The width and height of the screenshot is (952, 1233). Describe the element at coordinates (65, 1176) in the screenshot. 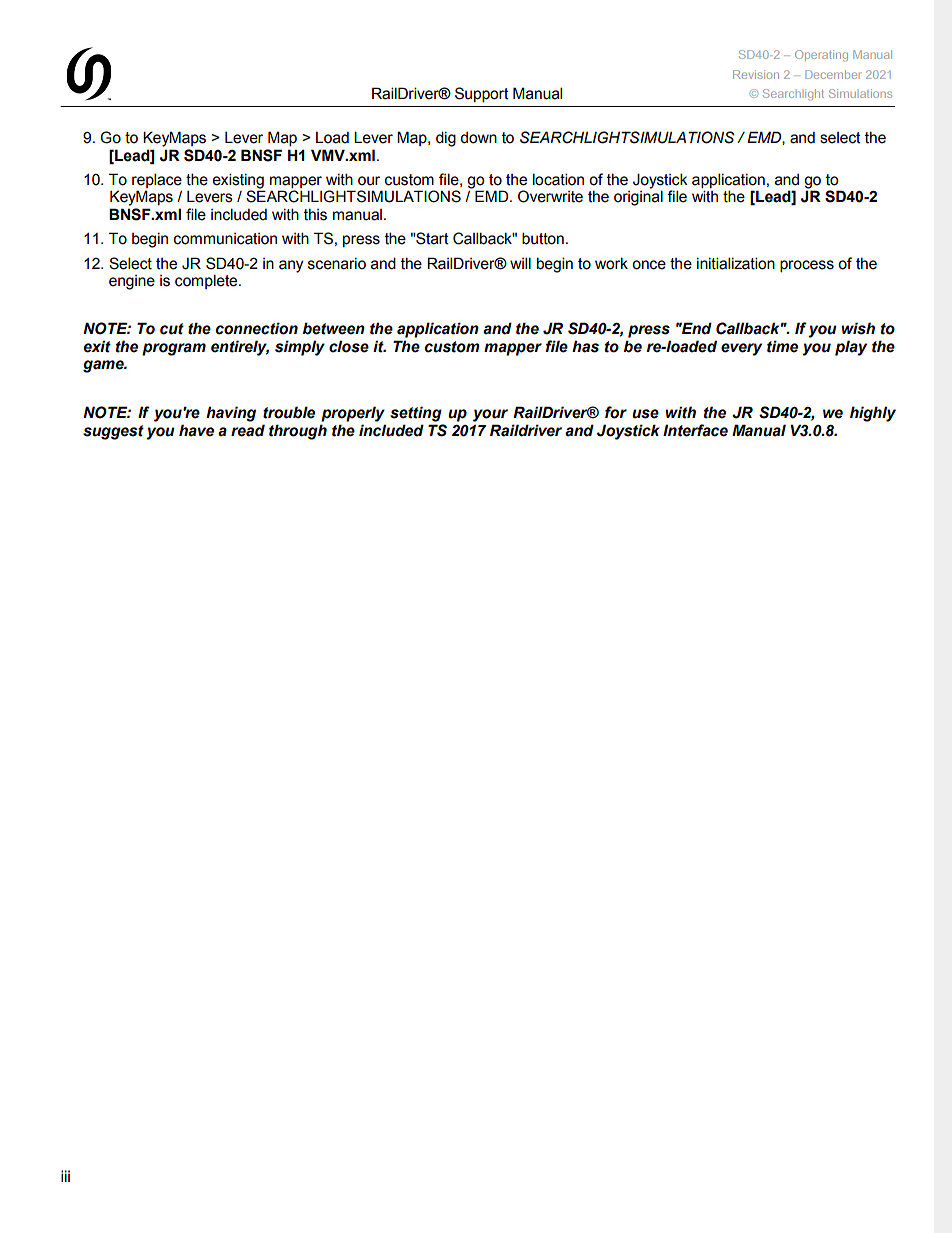

I see `iii` at that location.
